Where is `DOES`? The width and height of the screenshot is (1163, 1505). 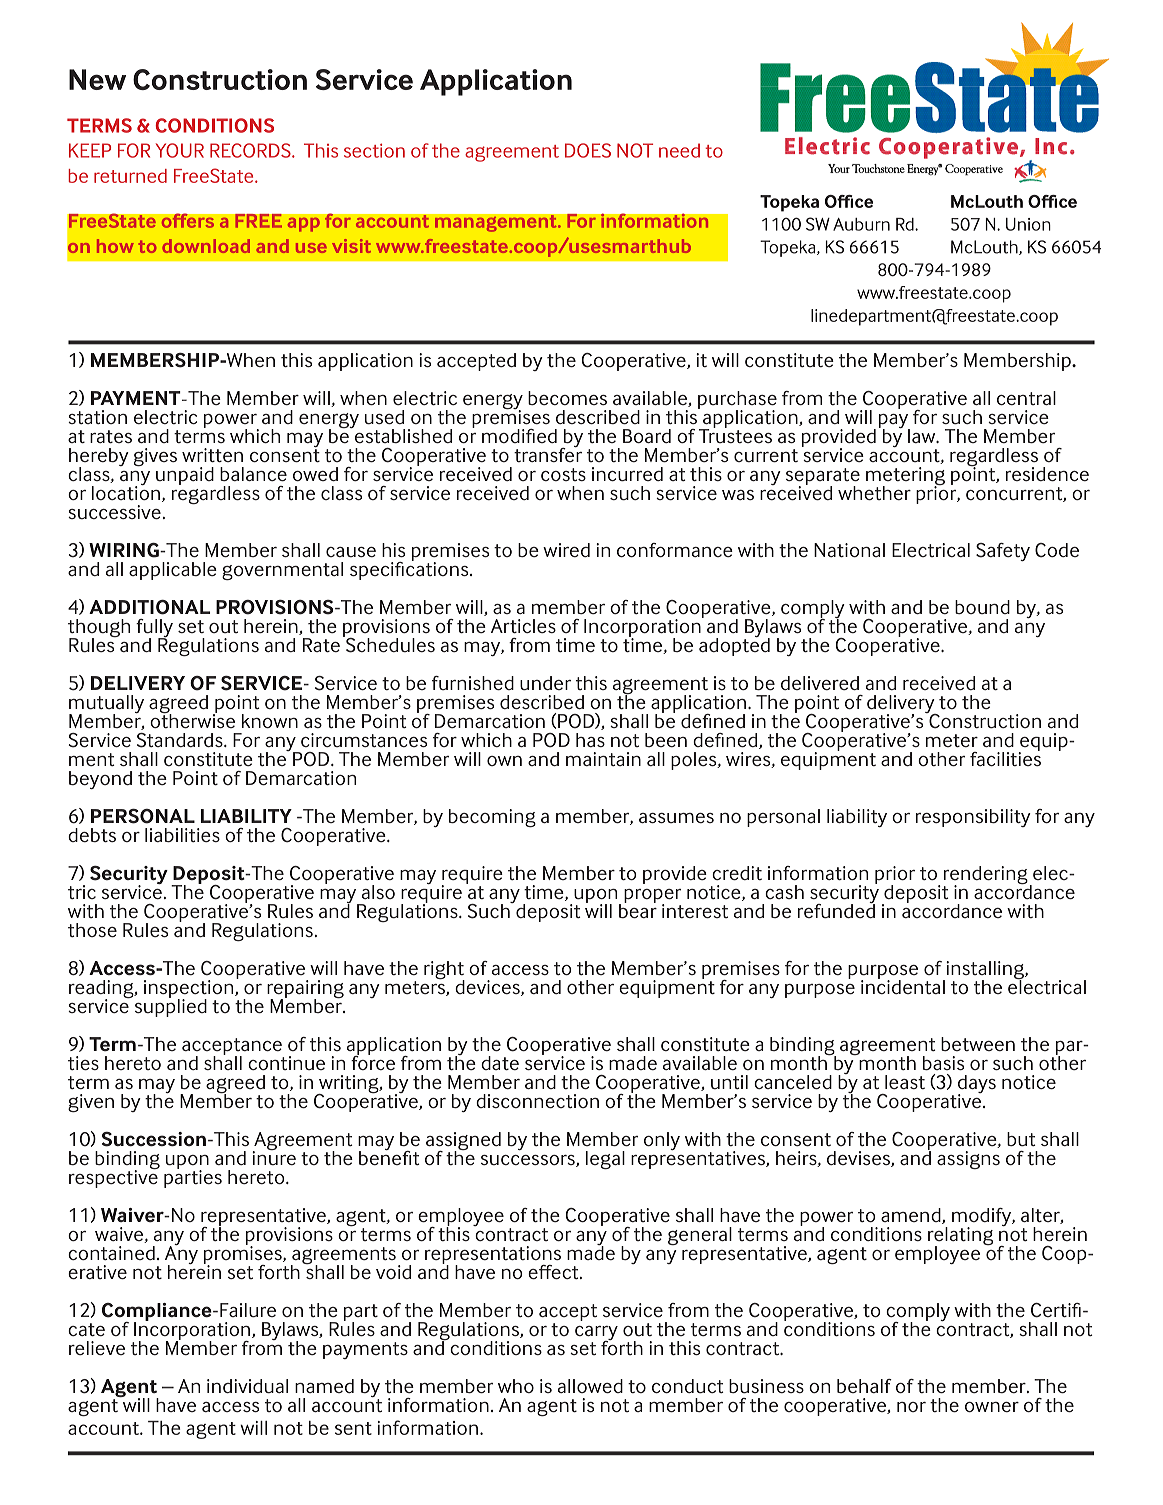
DOES is located at coordinates (588, 150).
